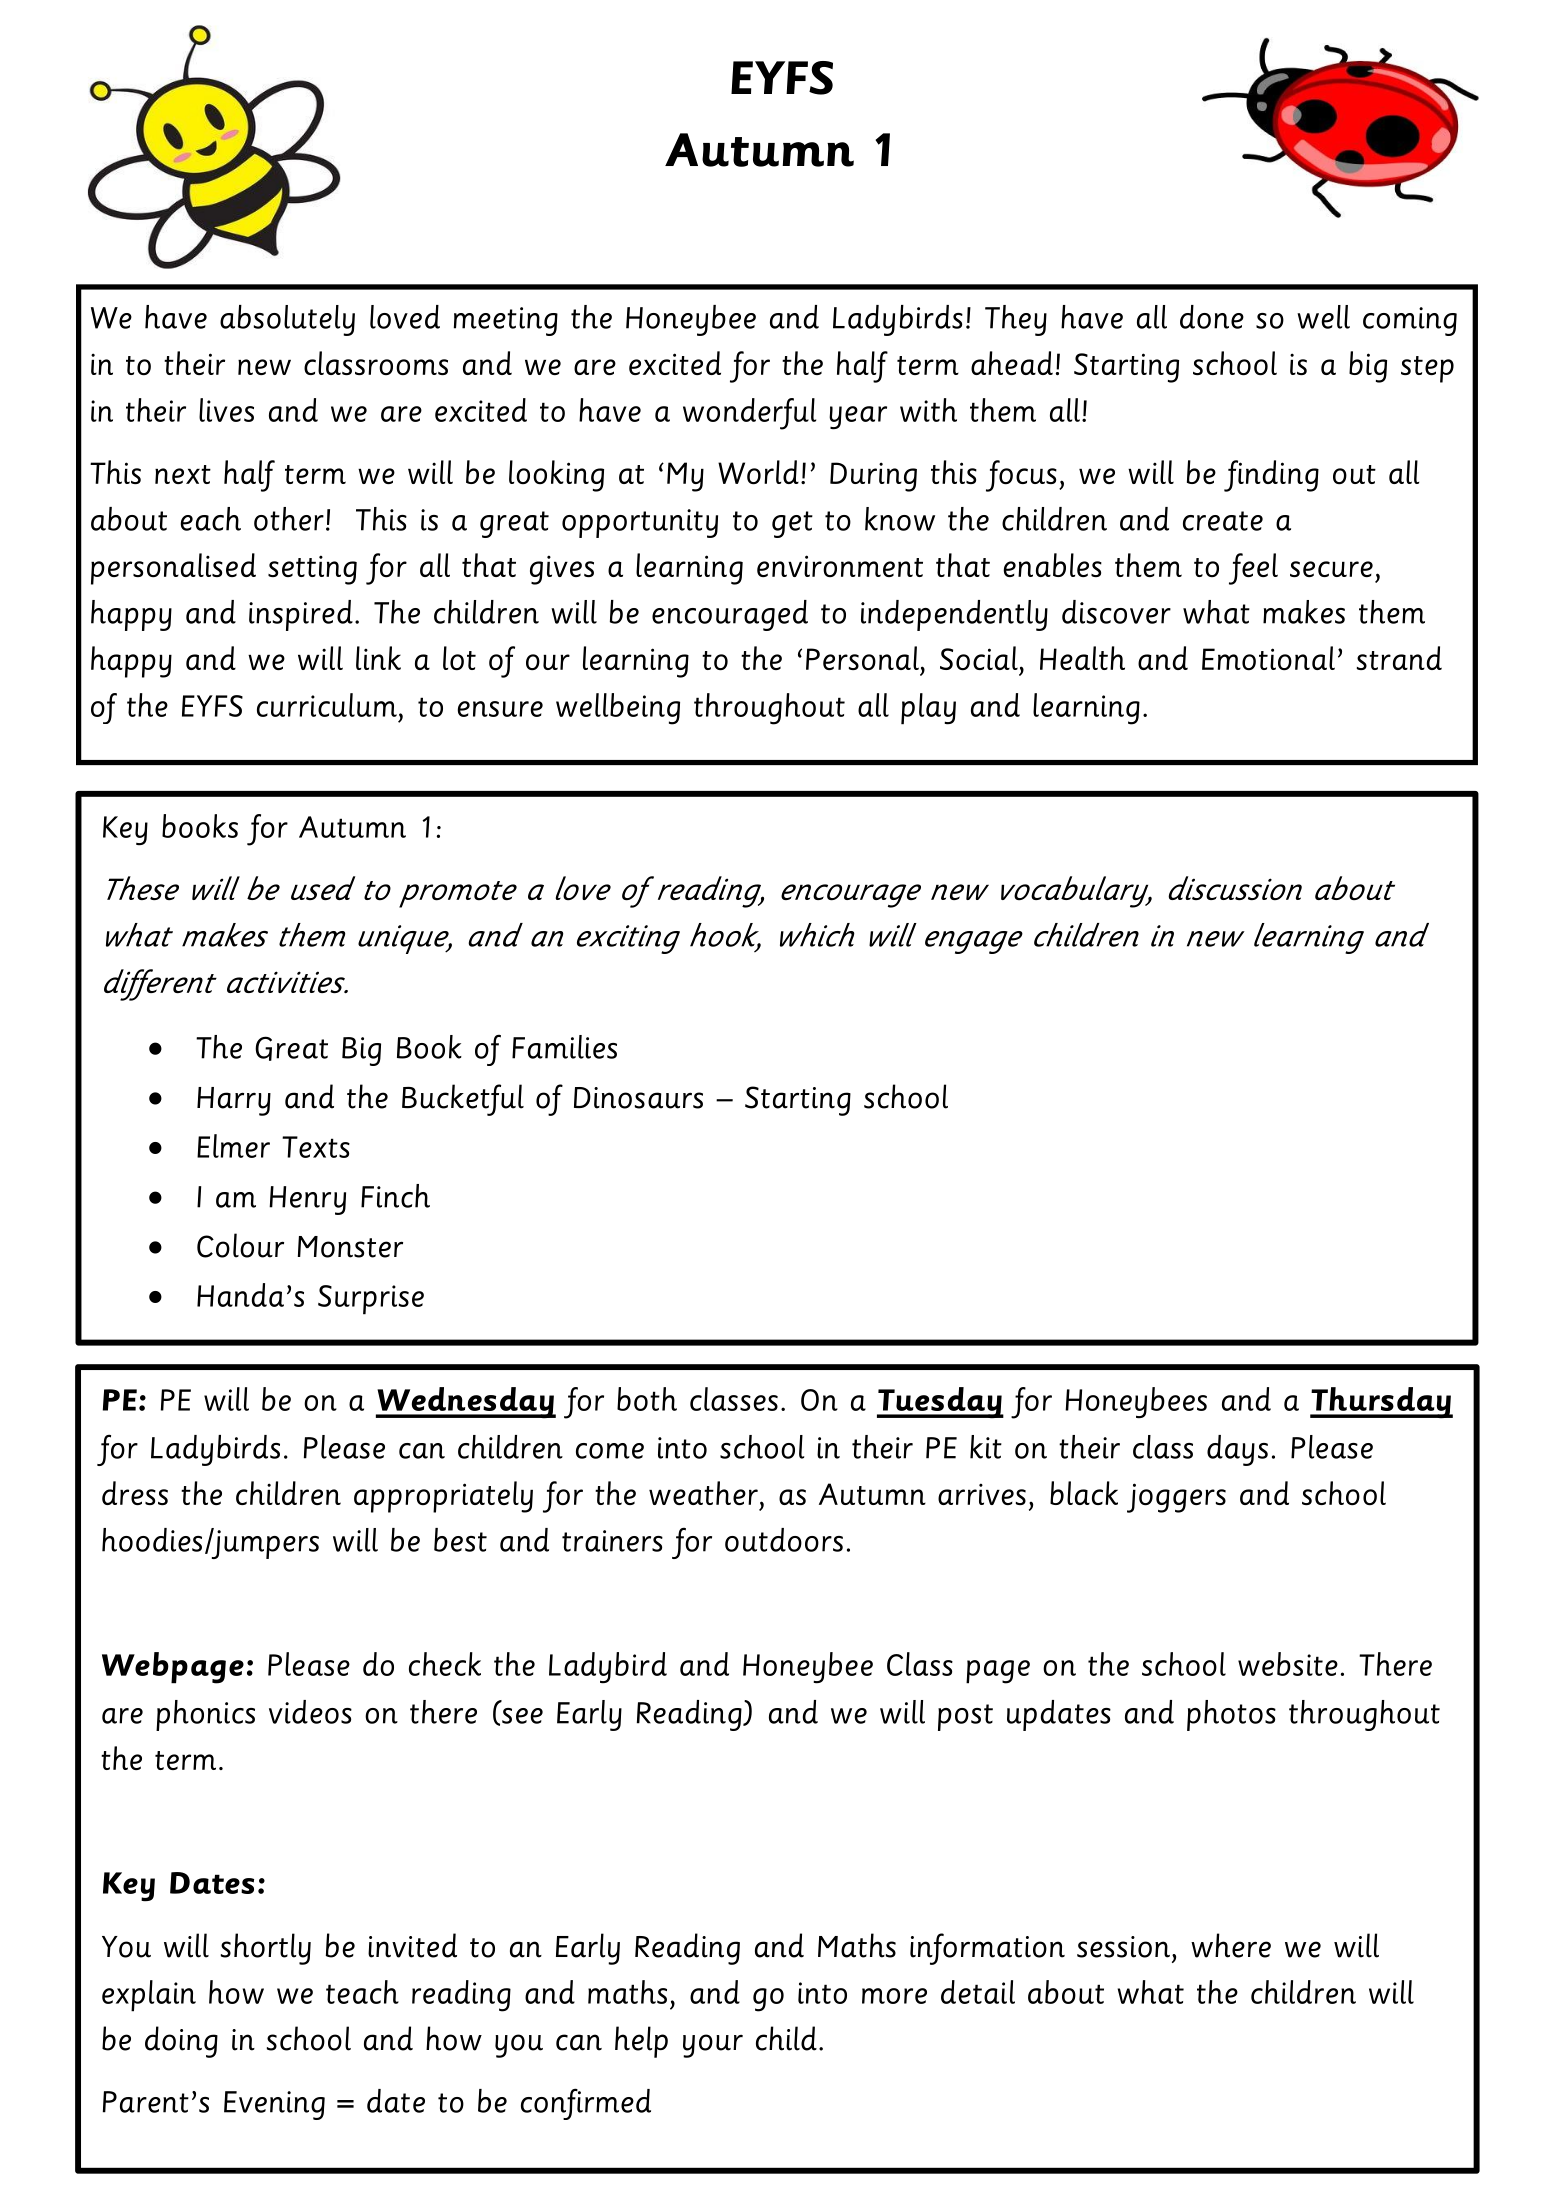 The image size is (1560, 2206). I want to click on outdoors, so click(784, 1540).
